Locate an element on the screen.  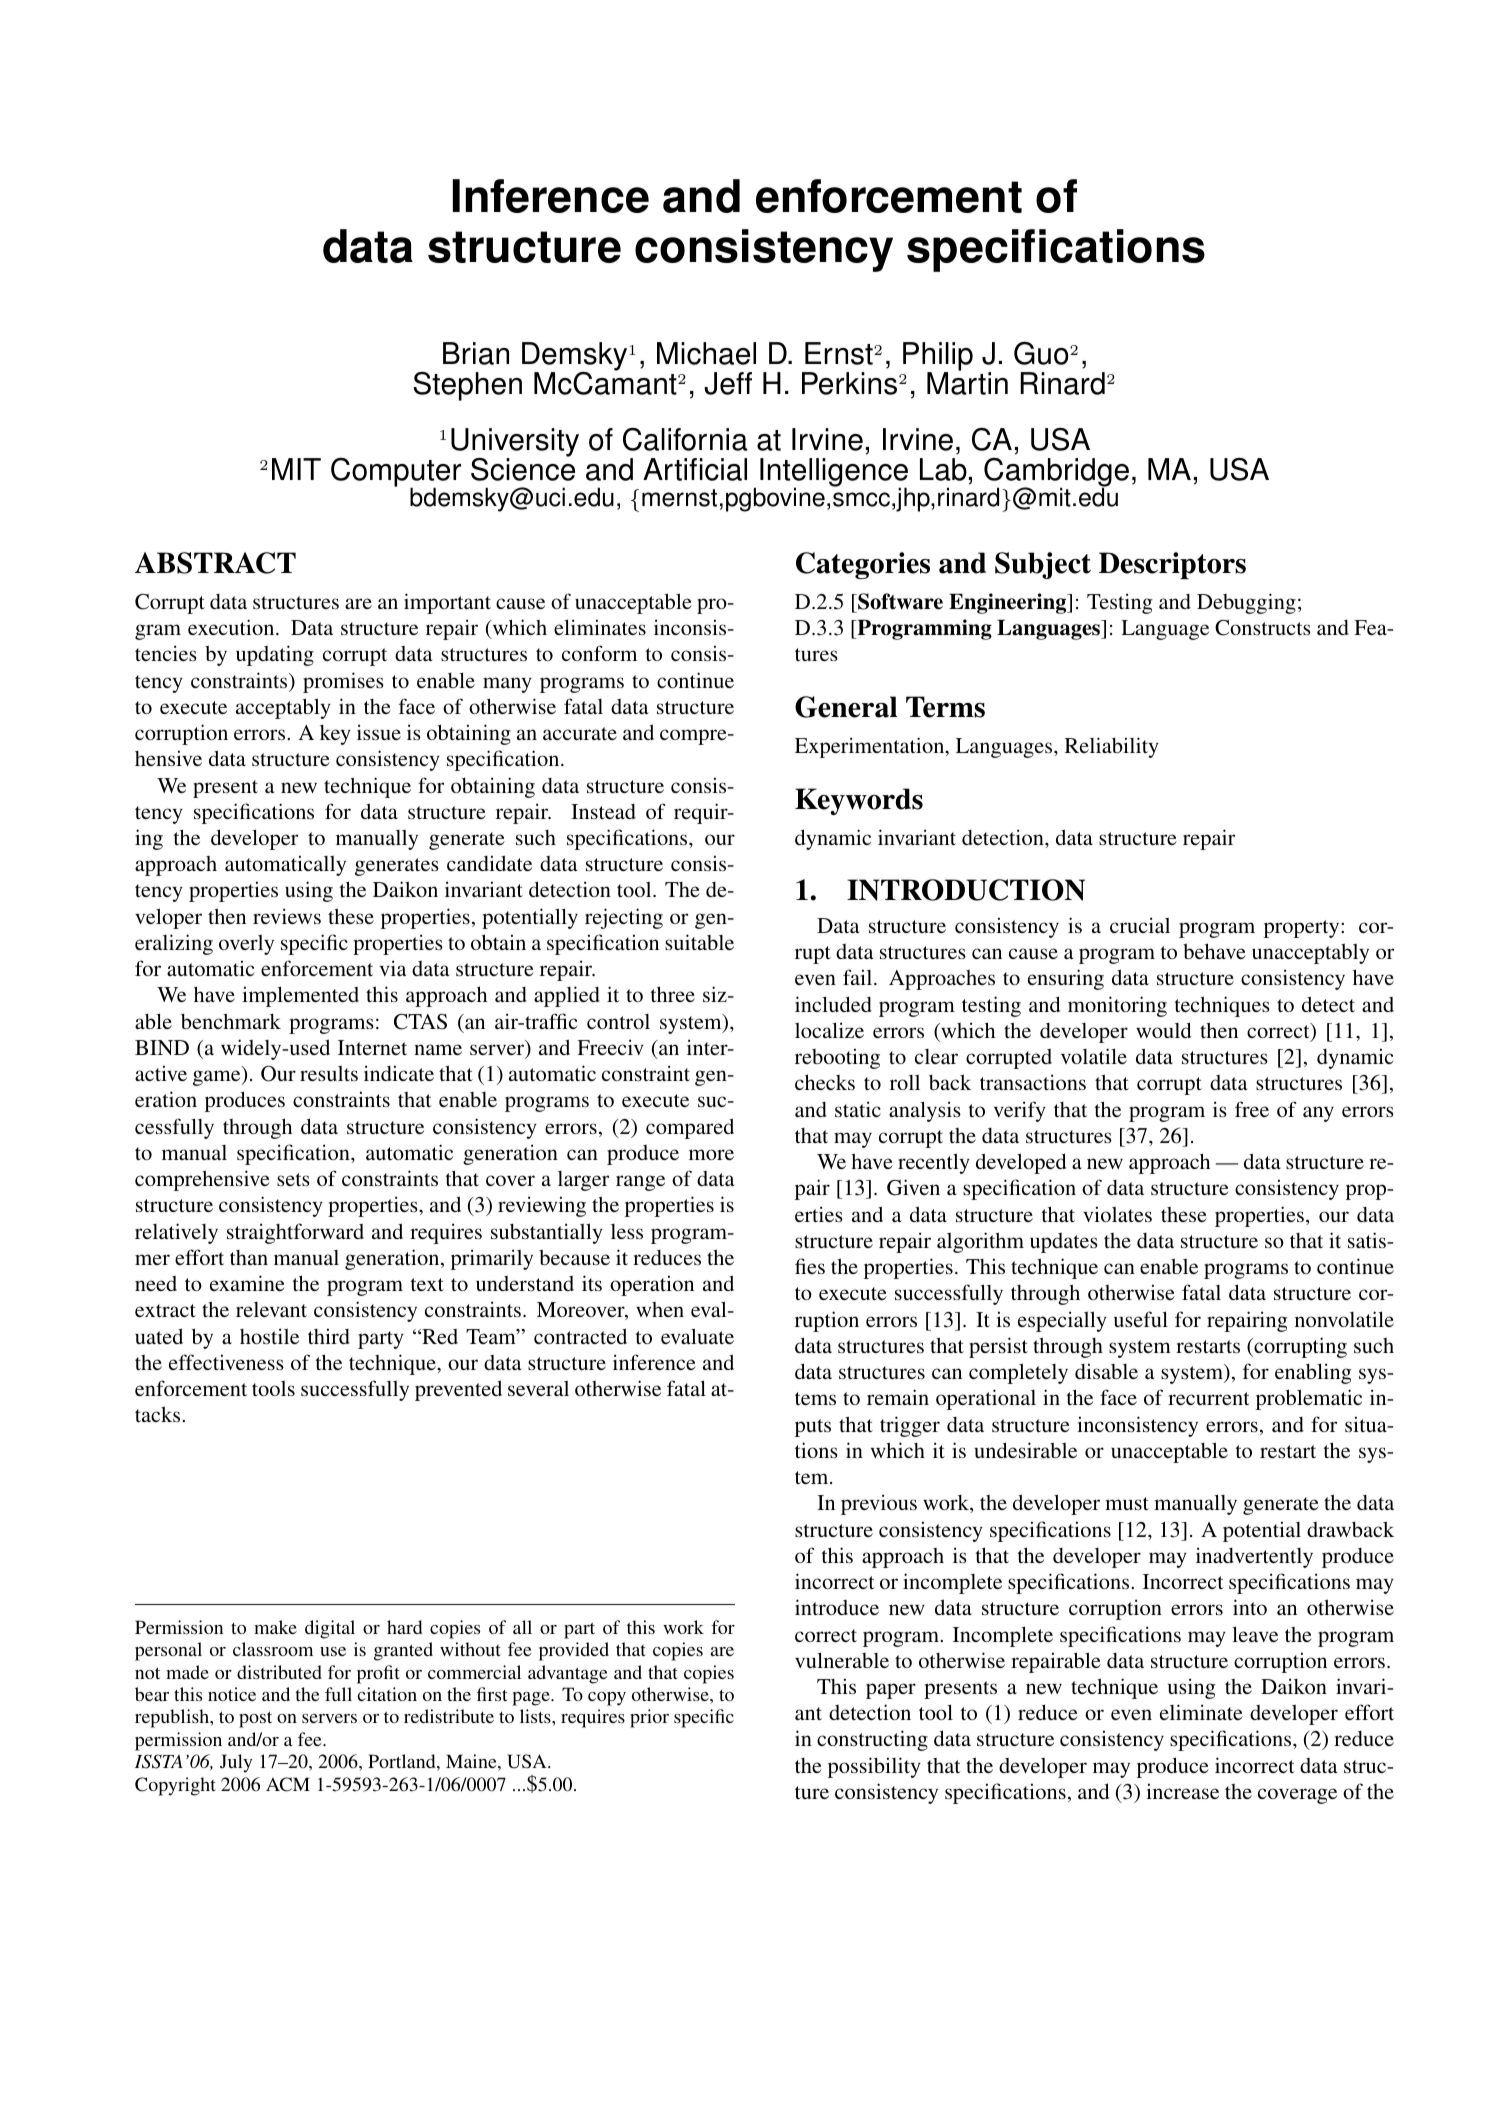
crucial is located at coordinates (1140, 925).
